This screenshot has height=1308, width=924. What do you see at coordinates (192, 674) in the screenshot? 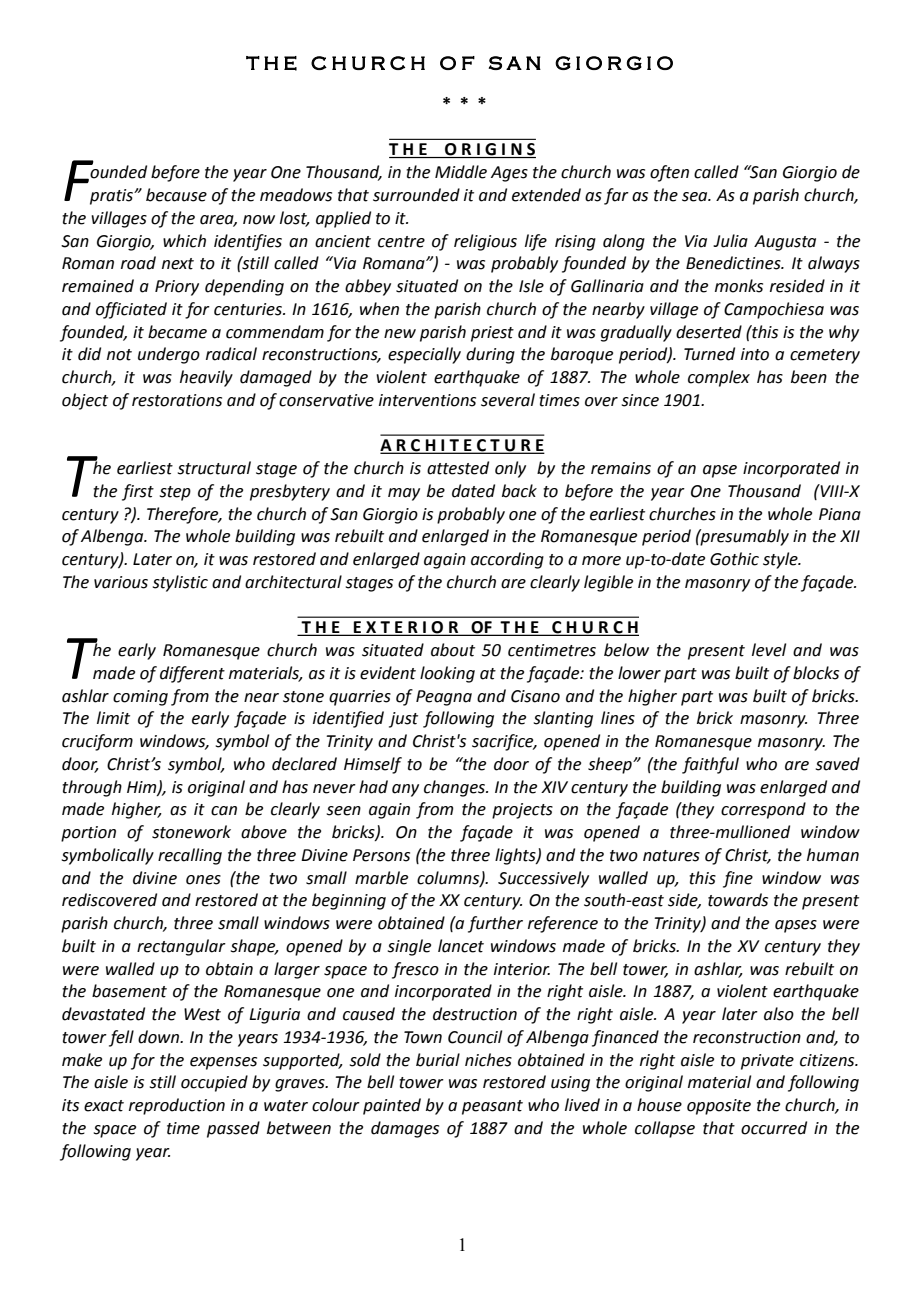
I see `different` at bounding box center [192, 674].
